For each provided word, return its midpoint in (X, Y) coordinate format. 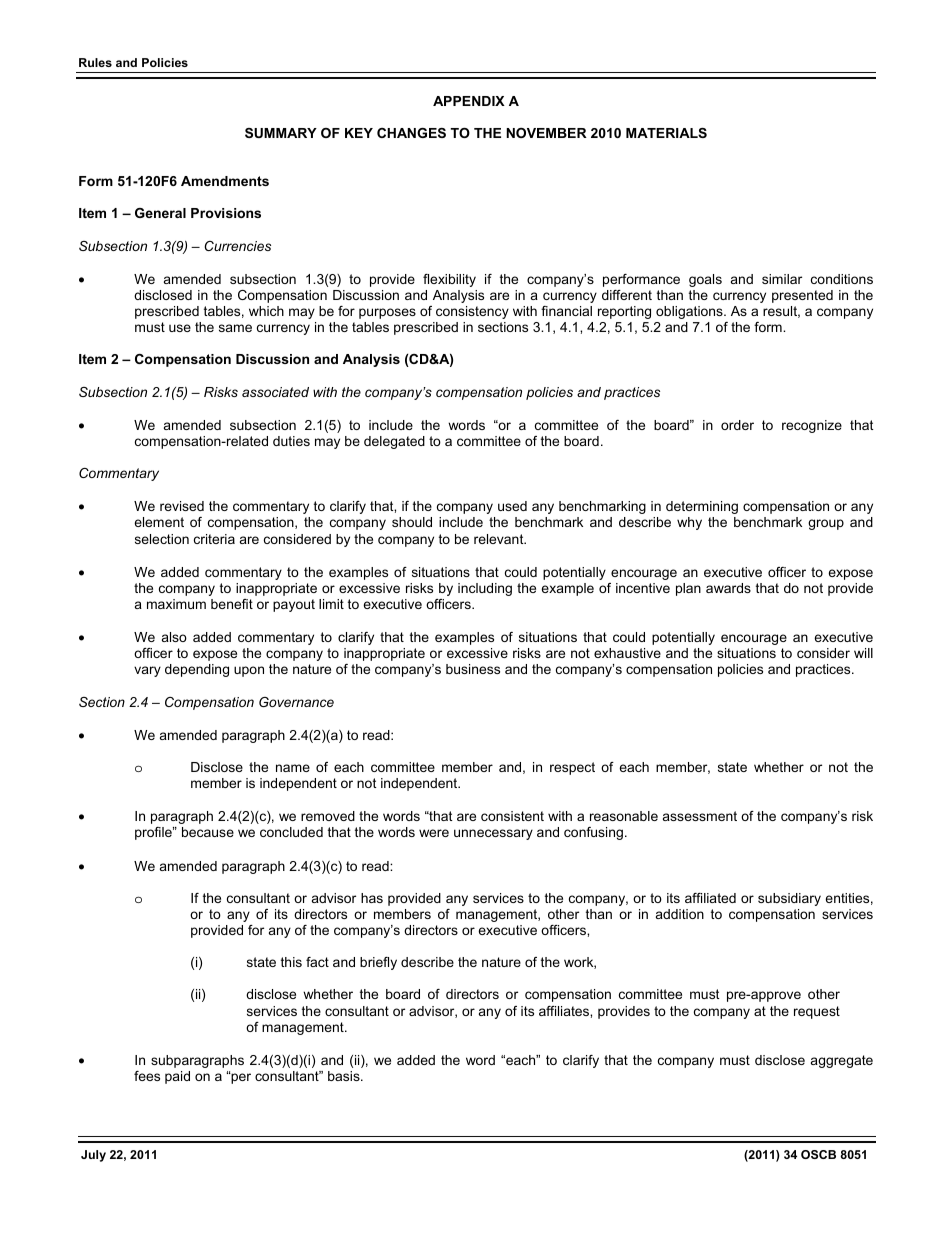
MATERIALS (666, 133)
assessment (700, 816)
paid (177, 1077)
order (737, 425)
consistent (512, 816)
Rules (95, 62)
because (208, 832)
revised (182, 506)
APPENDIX (469, 101)
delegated (394, 442)
